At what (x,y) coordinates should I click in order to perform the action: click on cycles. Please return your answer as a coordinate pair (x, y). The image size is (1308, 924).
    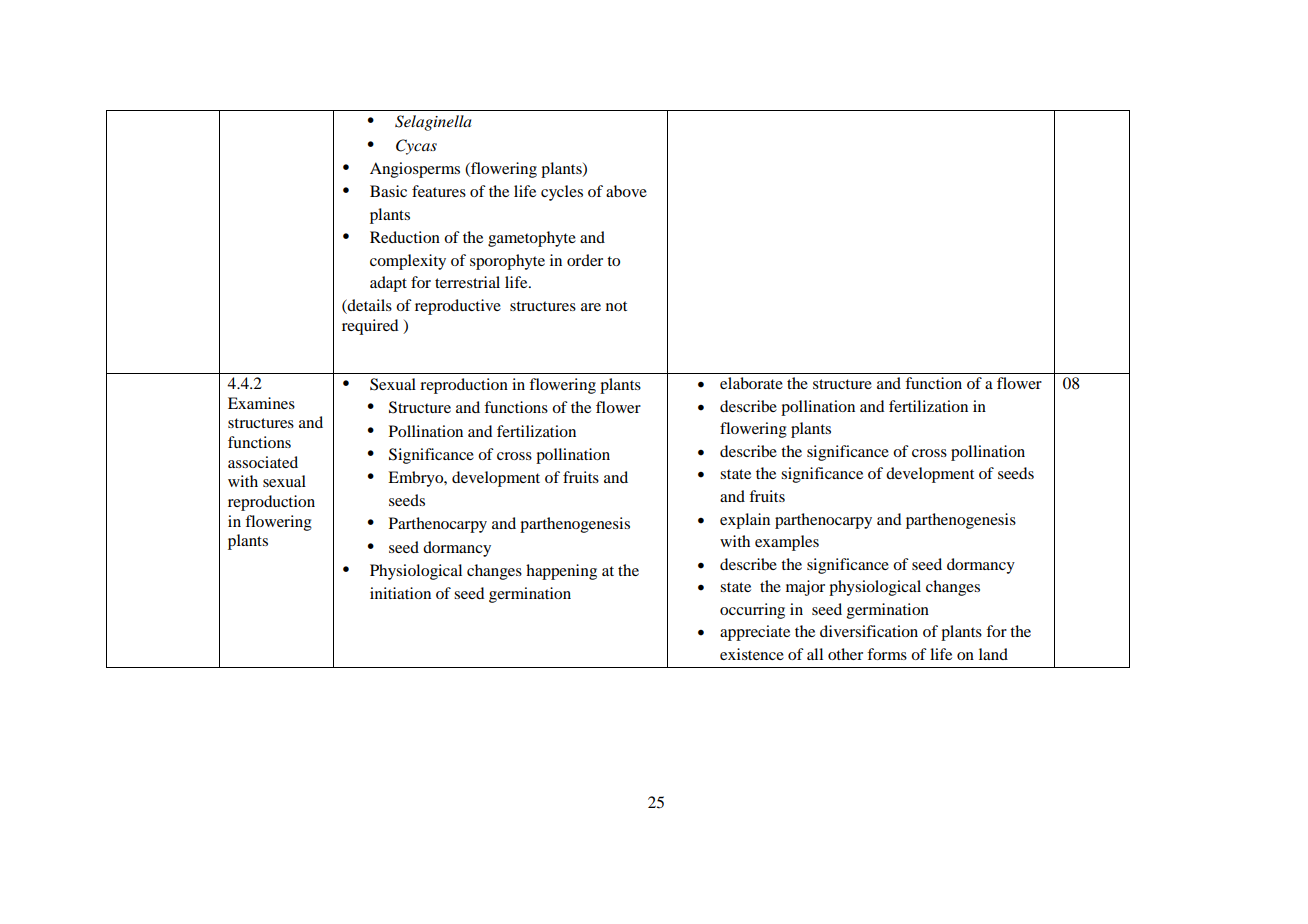
    Looking at the image, I should click on (562, 193).
